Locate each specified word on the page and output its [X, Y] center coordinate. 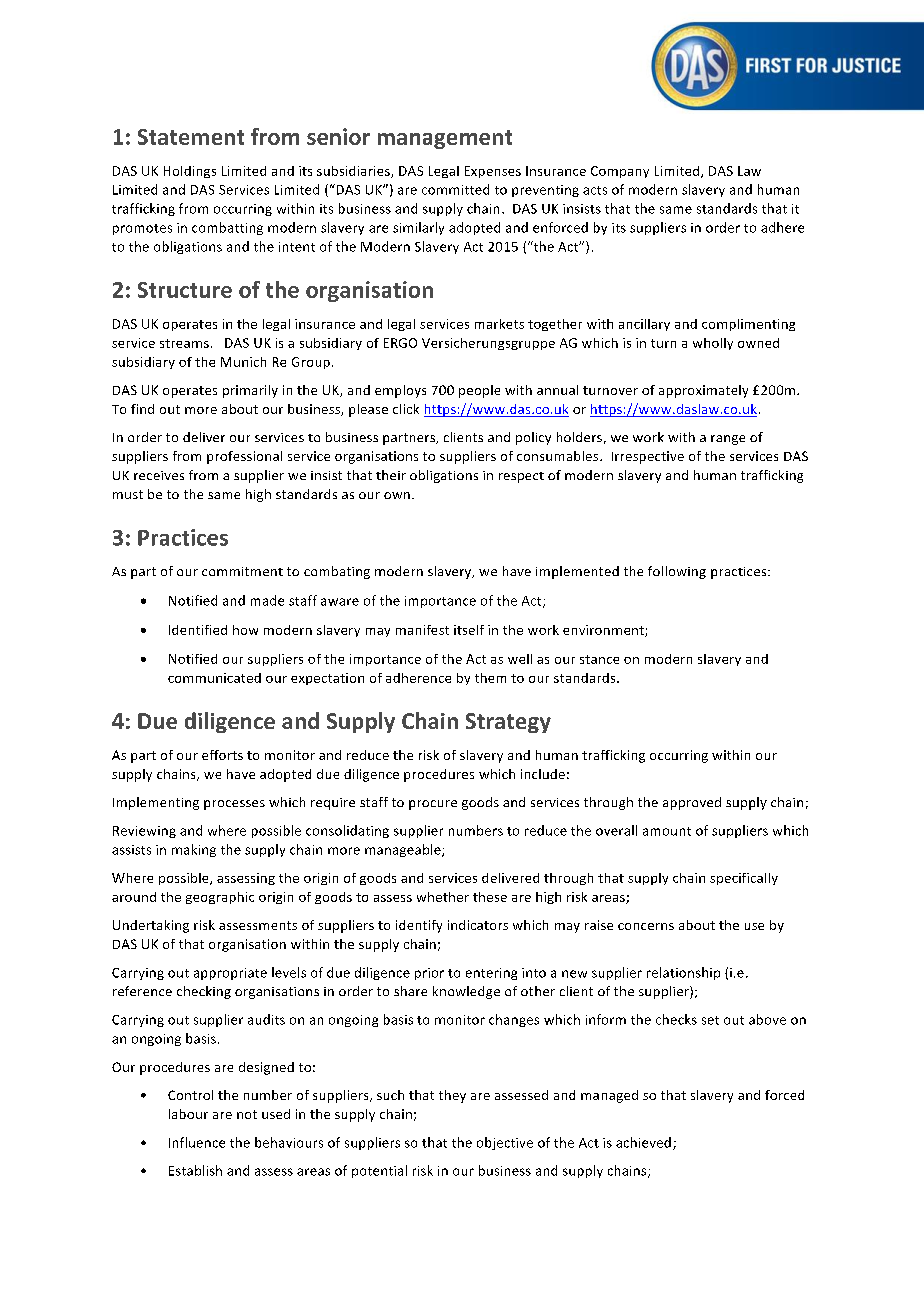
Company [620, 172]
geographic [220, 898]
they [452, 1096]
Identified [198, 630]
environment [604, 631]
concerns [646, 926]
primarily [250, 391]
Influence [197, 1142]
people [479, 391]
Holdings [190, 172]
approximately [703, 391]
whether [443, 897]
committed [455, 189]
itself [469, 630]
